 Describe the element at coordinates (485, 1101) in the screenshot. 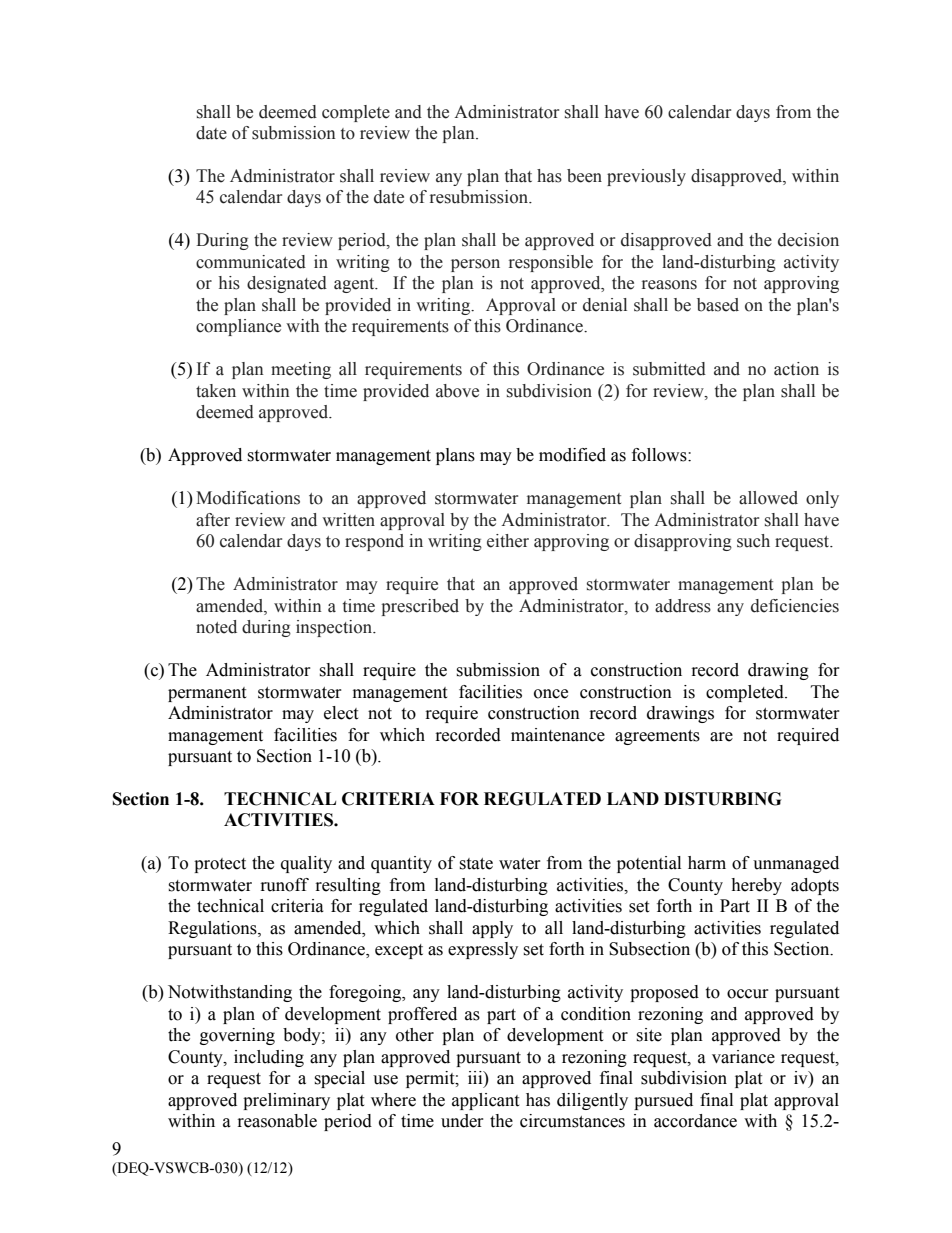

I see `applicant` at that location.
